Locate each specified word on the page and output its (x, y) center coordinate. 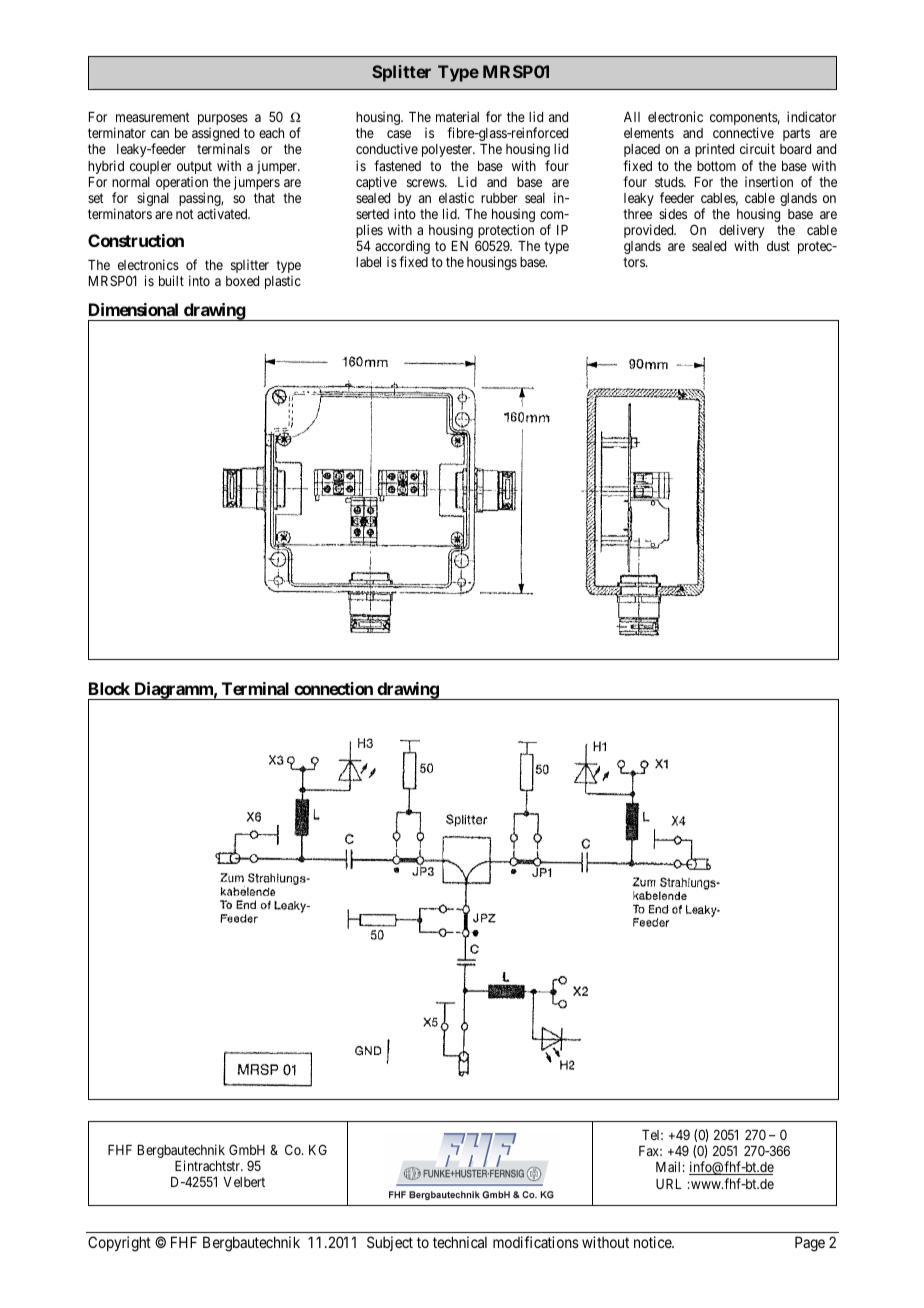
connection (333, 688)
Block (109, 688)
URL (668, 1184)
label (368, 262)
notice (653, 1242)
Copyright (119, 1244)
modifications (536, 1242)
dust (778, 246)
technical (460, 1242)
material (457, 116)
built (171, 280)
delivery (741, 232)
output (194, 169)
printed (714, 150)
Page (810, 1244)
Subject (390, 1243)
